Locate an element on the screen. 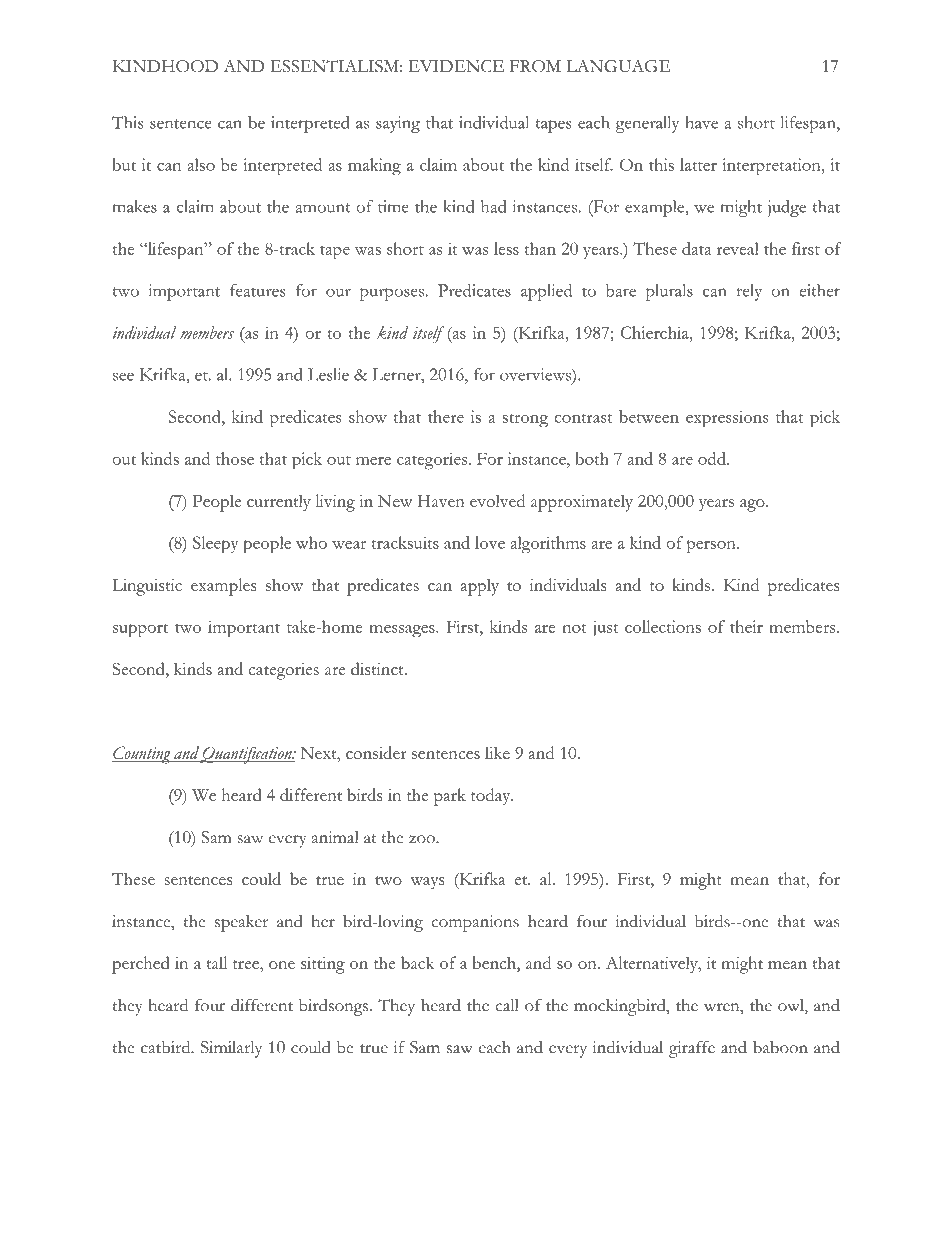 This screenshot has width=952, height=1233. call is located at coordinates (507, 1005).
